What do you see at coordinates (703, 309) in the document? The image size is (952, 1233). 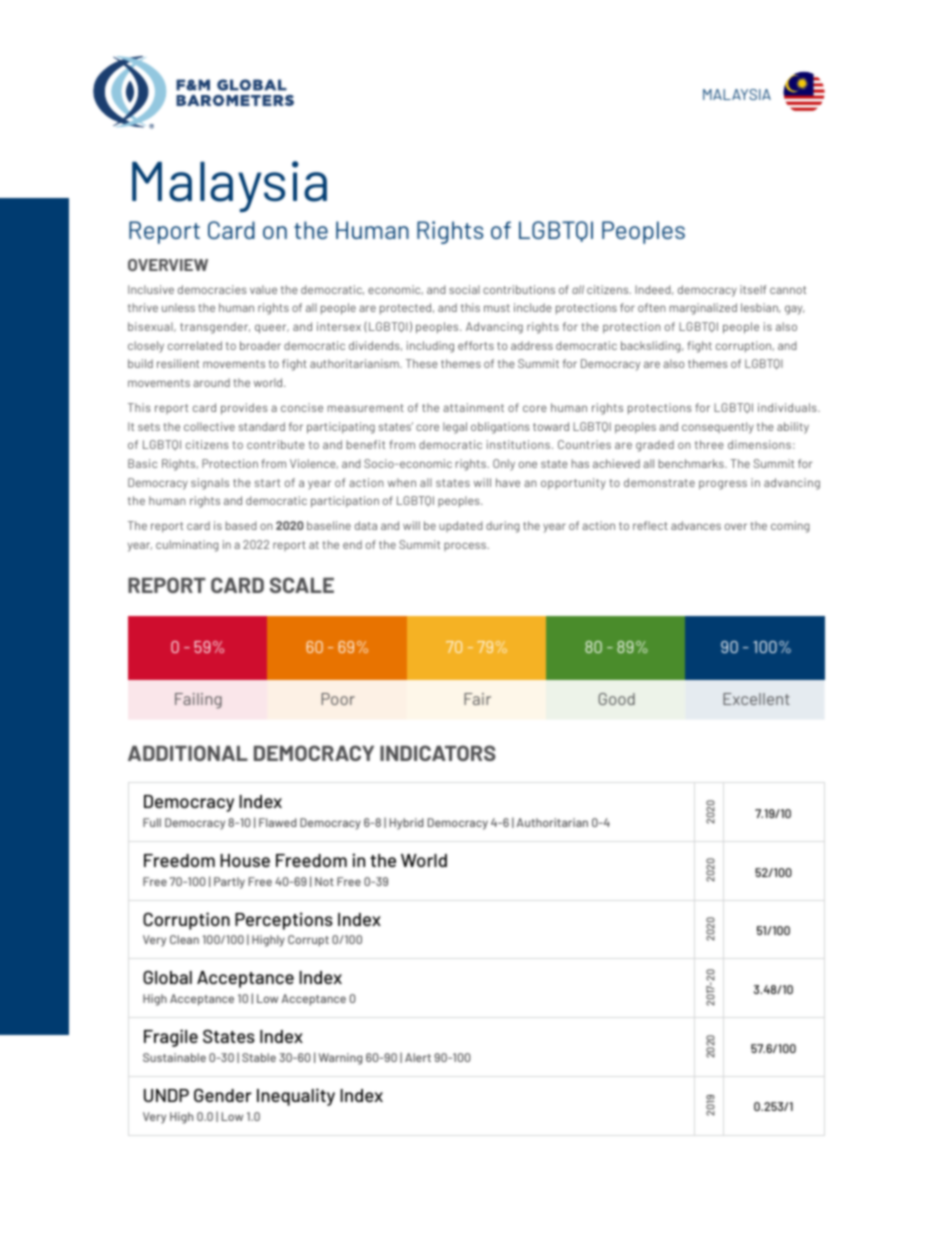 I see `marginalized` at bounding box center [703, 309].
